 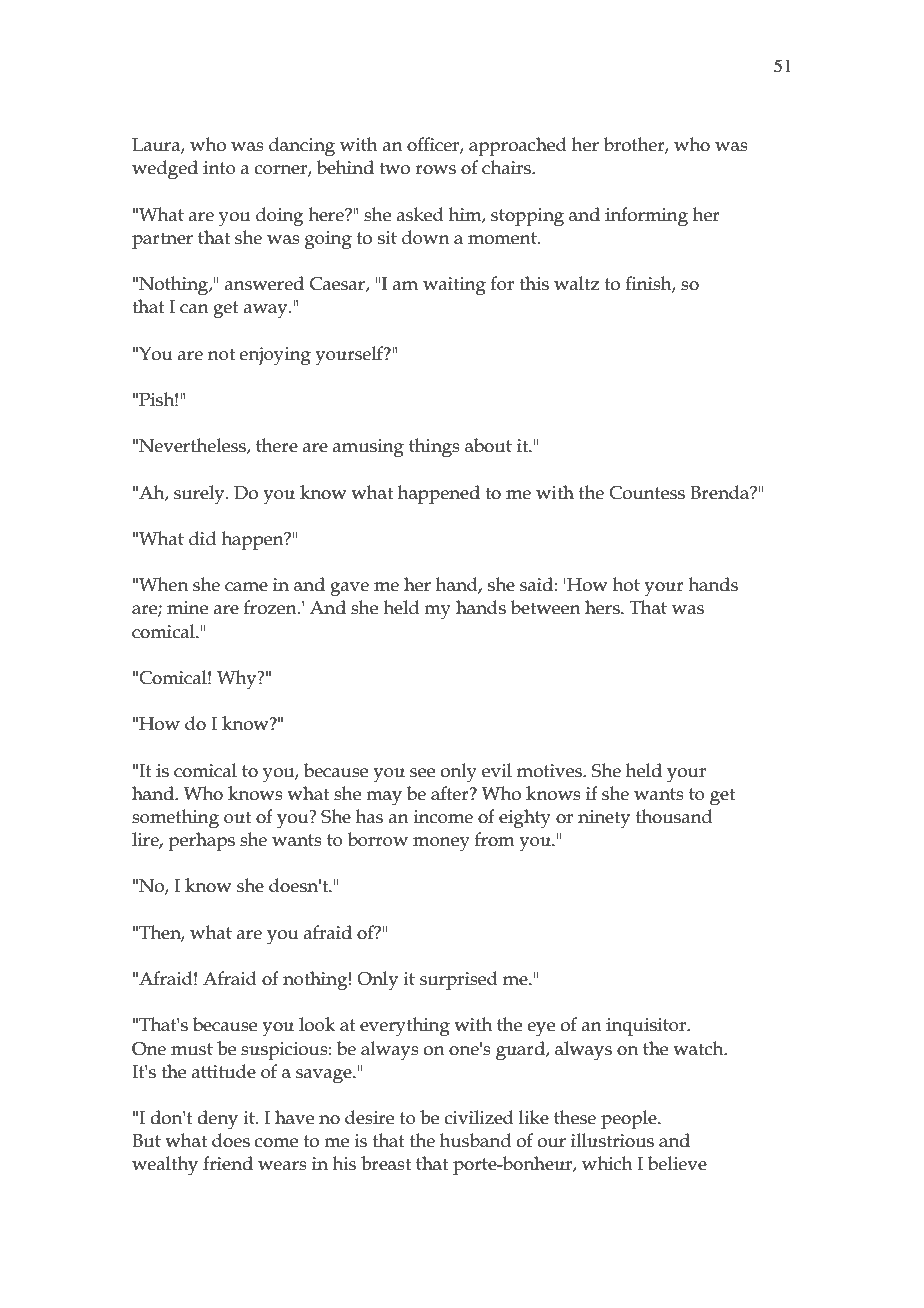 What do you see at coordinates (217, 1120) in the screenshot?
I see `deny` at bounding box center [217, 1120].
